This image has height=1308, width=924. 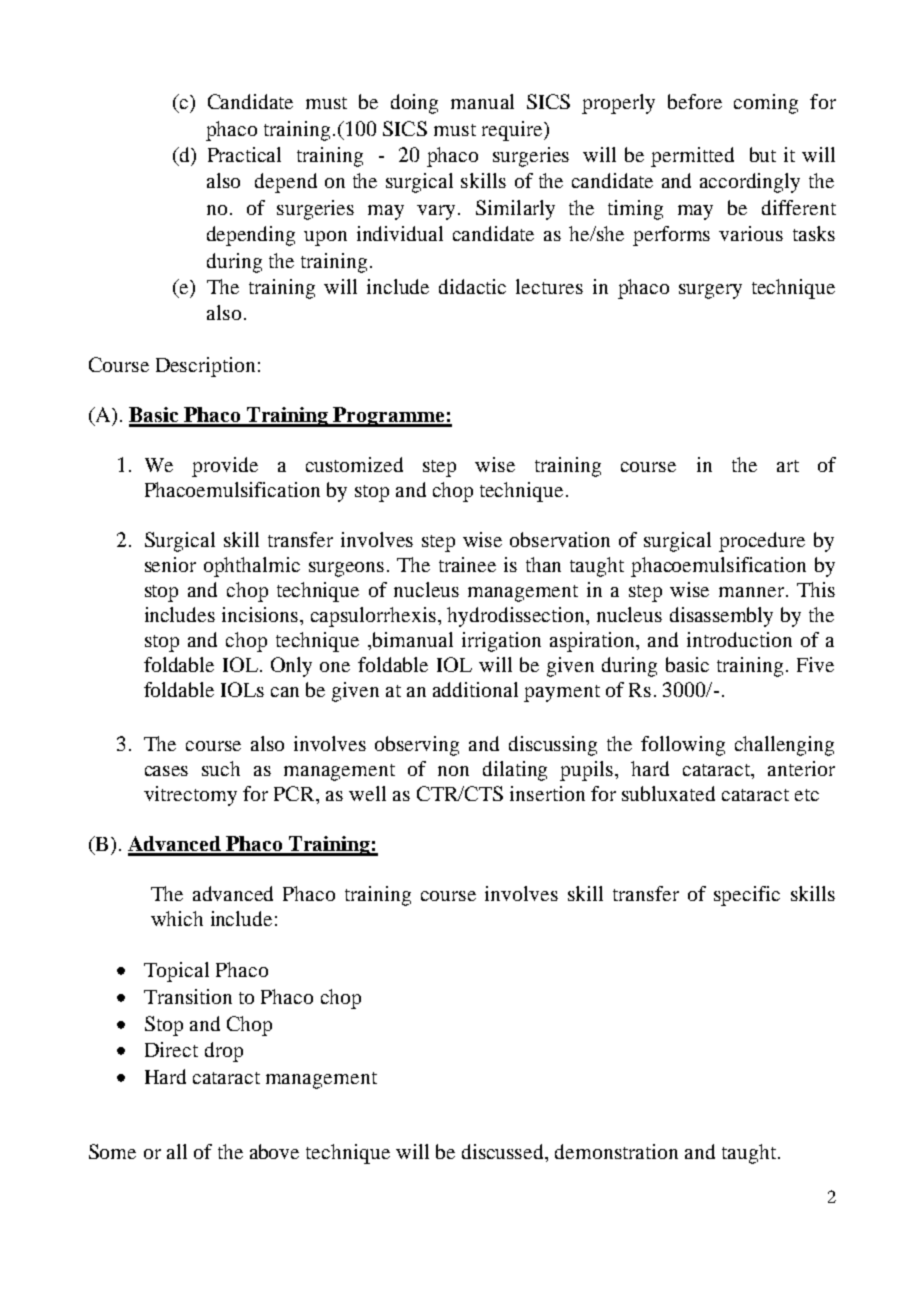 What do you see at coordinates (763, 154) in the image?
I see `but` at bounding box center [763, 154].
